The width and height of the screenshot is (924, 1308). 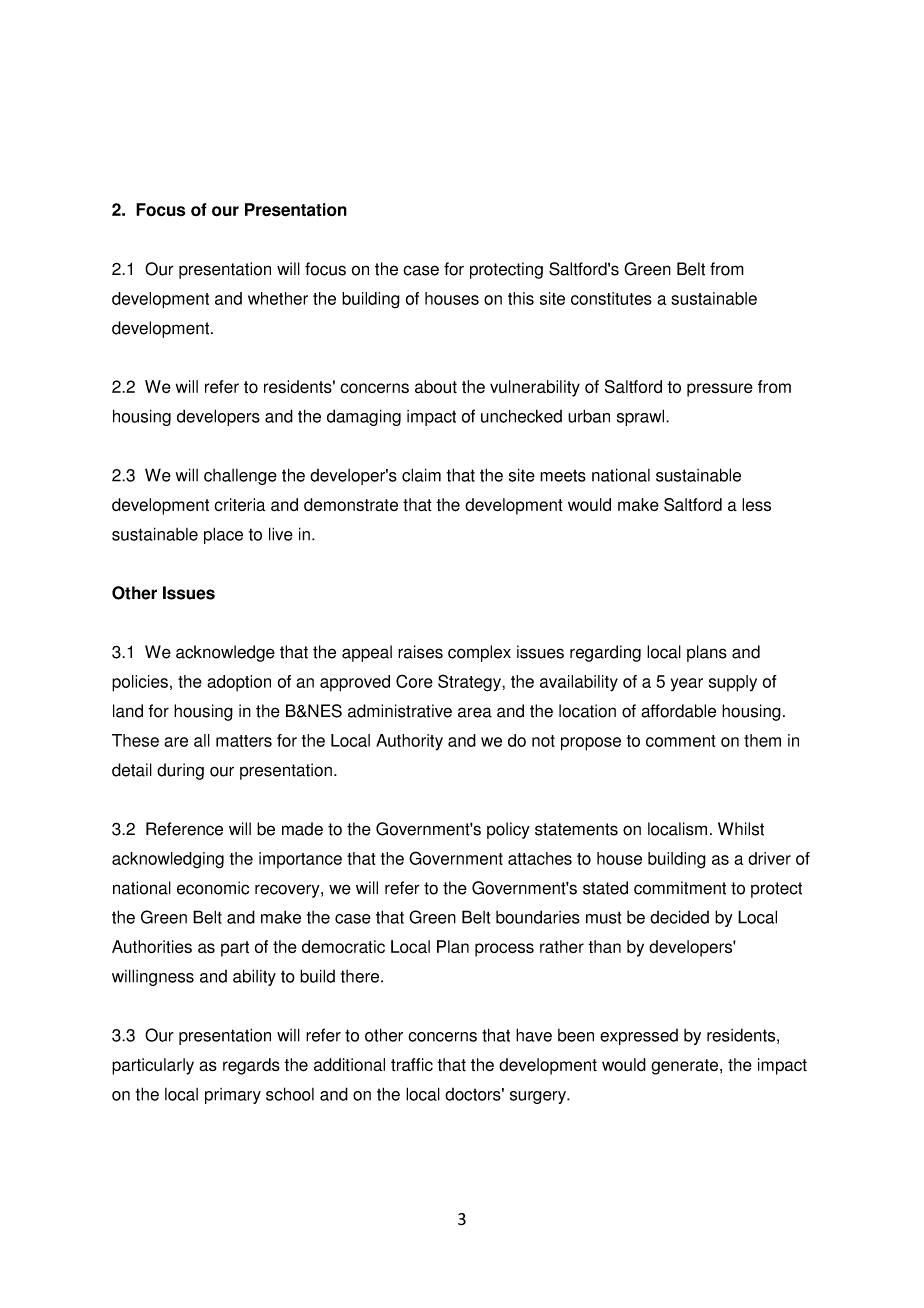 I want to click on year, so click(x=687, y=684).
